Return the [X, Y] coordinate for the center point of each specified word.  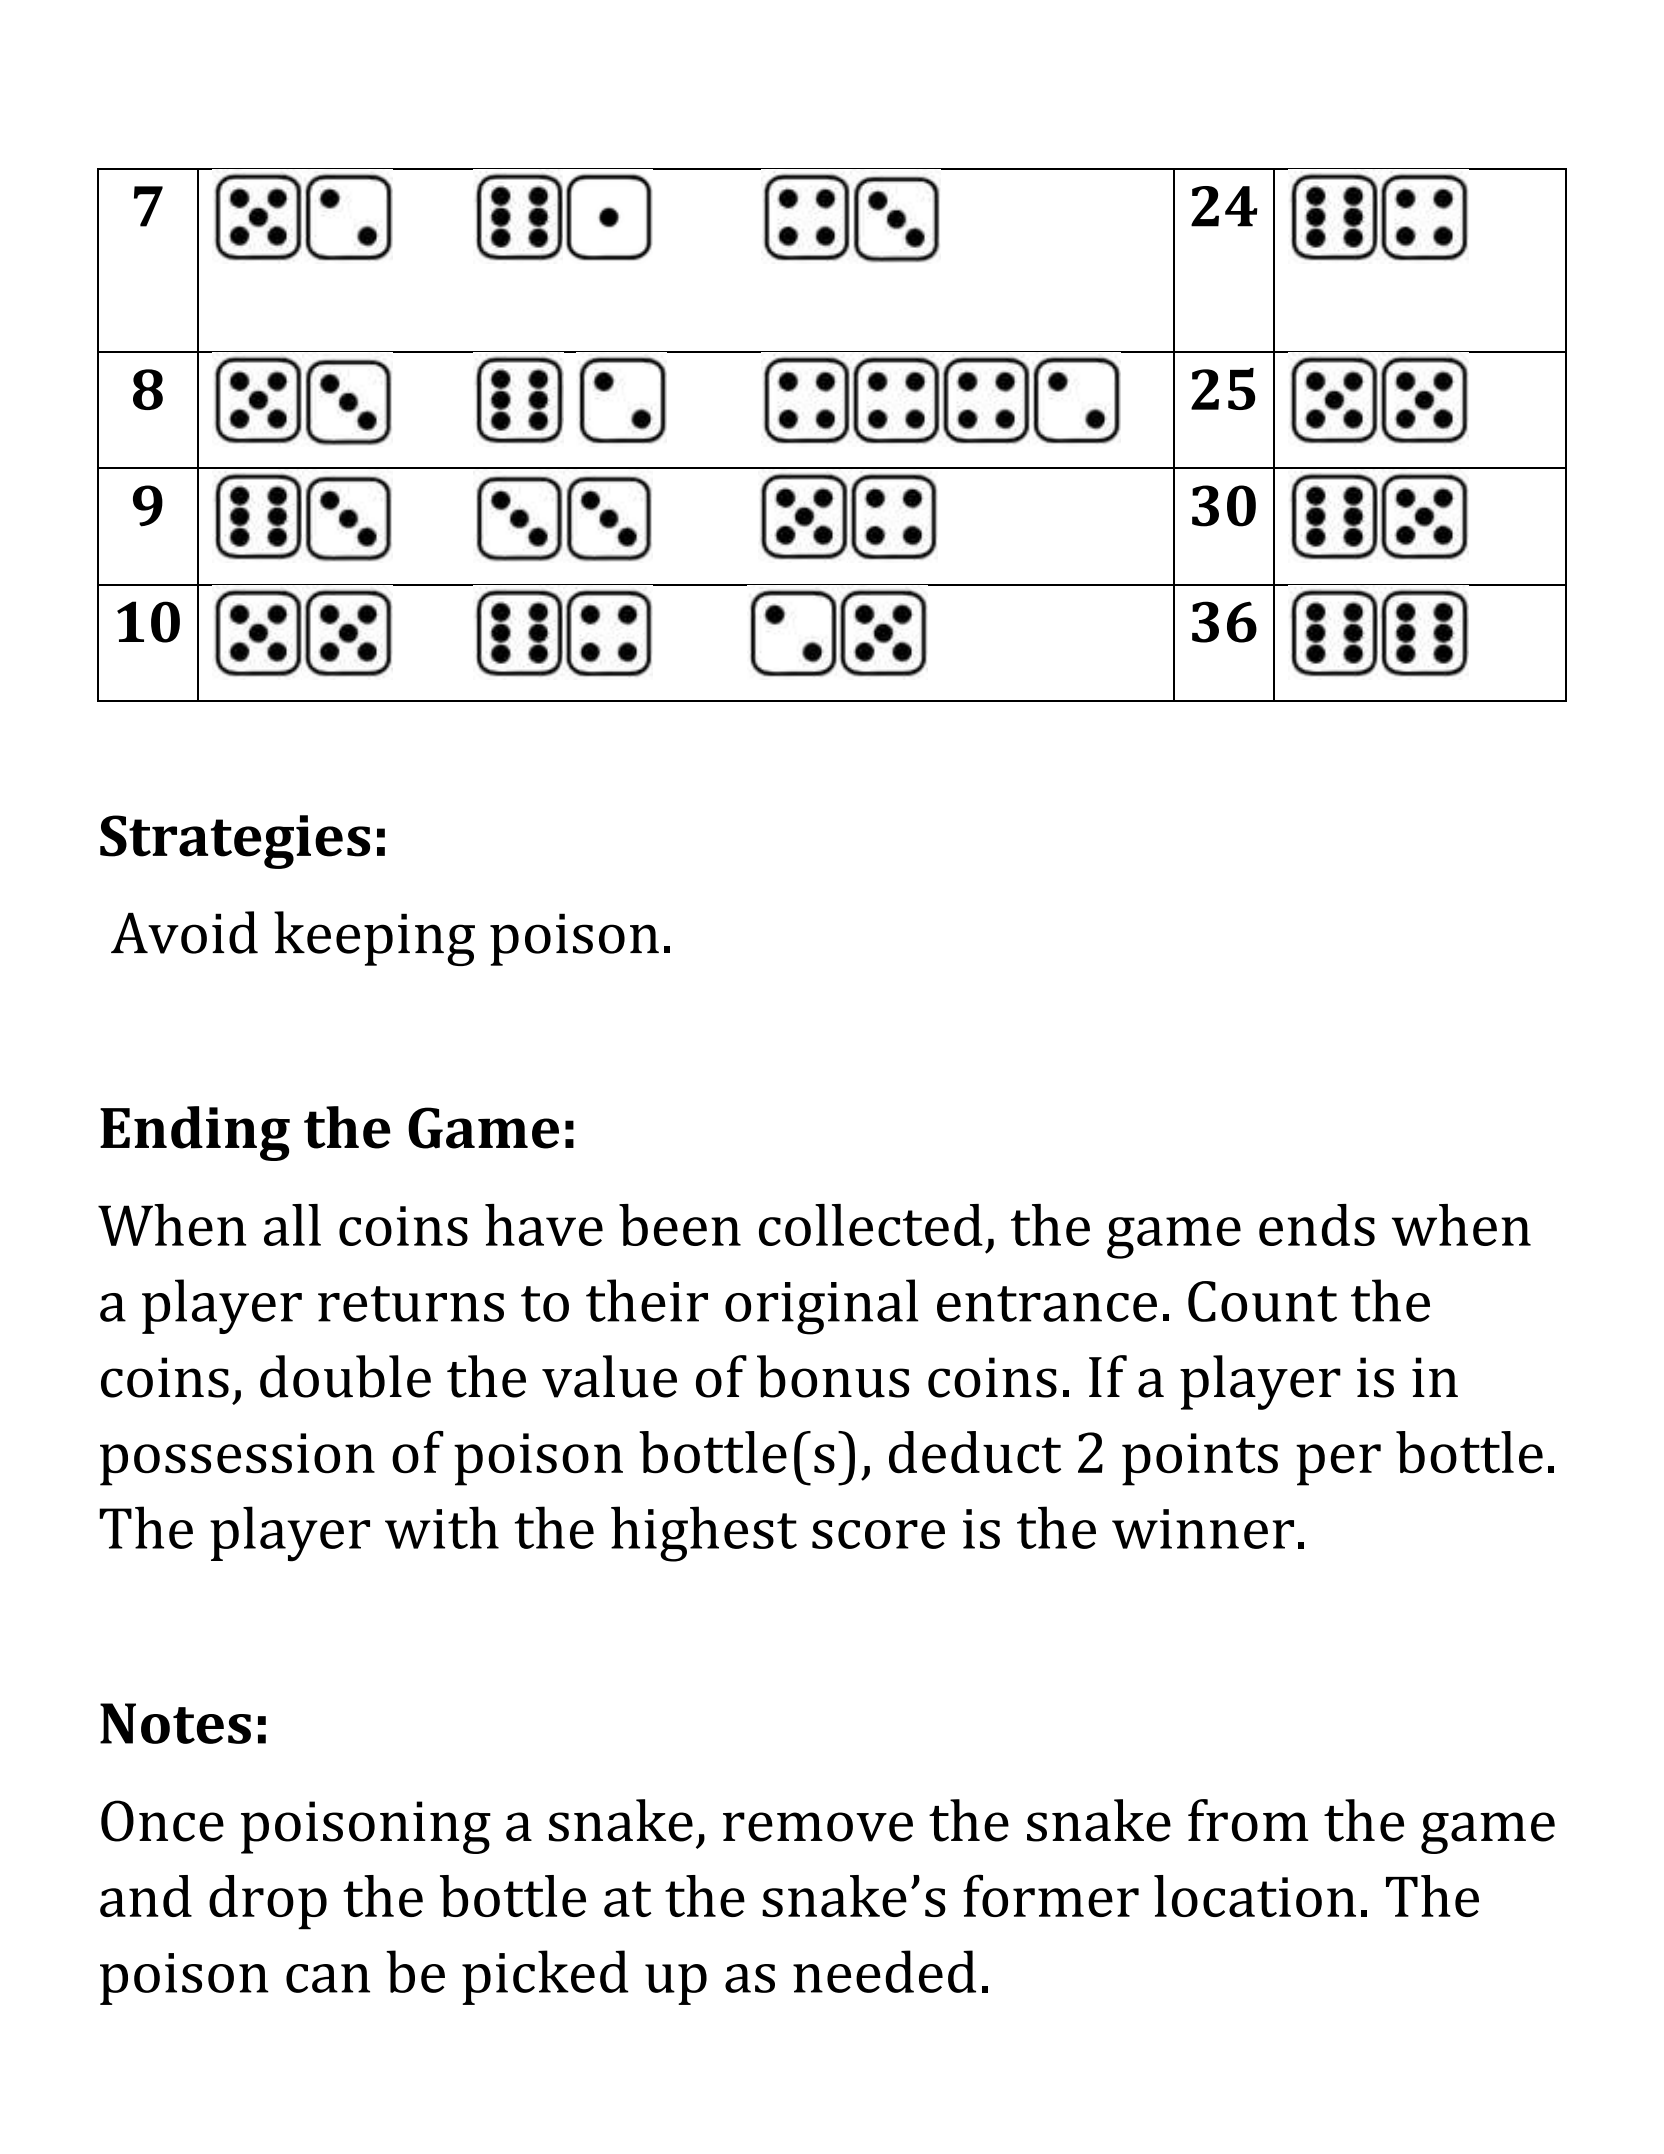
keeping [374, 938]
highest [704, 1534]
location [1255, 1896]
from [1248, 1820]
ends [1317, 1225]
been [680, 1225]
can [328, 1978]
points [1200, 1459]
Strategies [235, 842]
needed [884, 1971]
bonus [833, 1376]
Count [1262, 1301]
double [345, 1376]
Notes [175, 1723]
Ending [195, 1133]
